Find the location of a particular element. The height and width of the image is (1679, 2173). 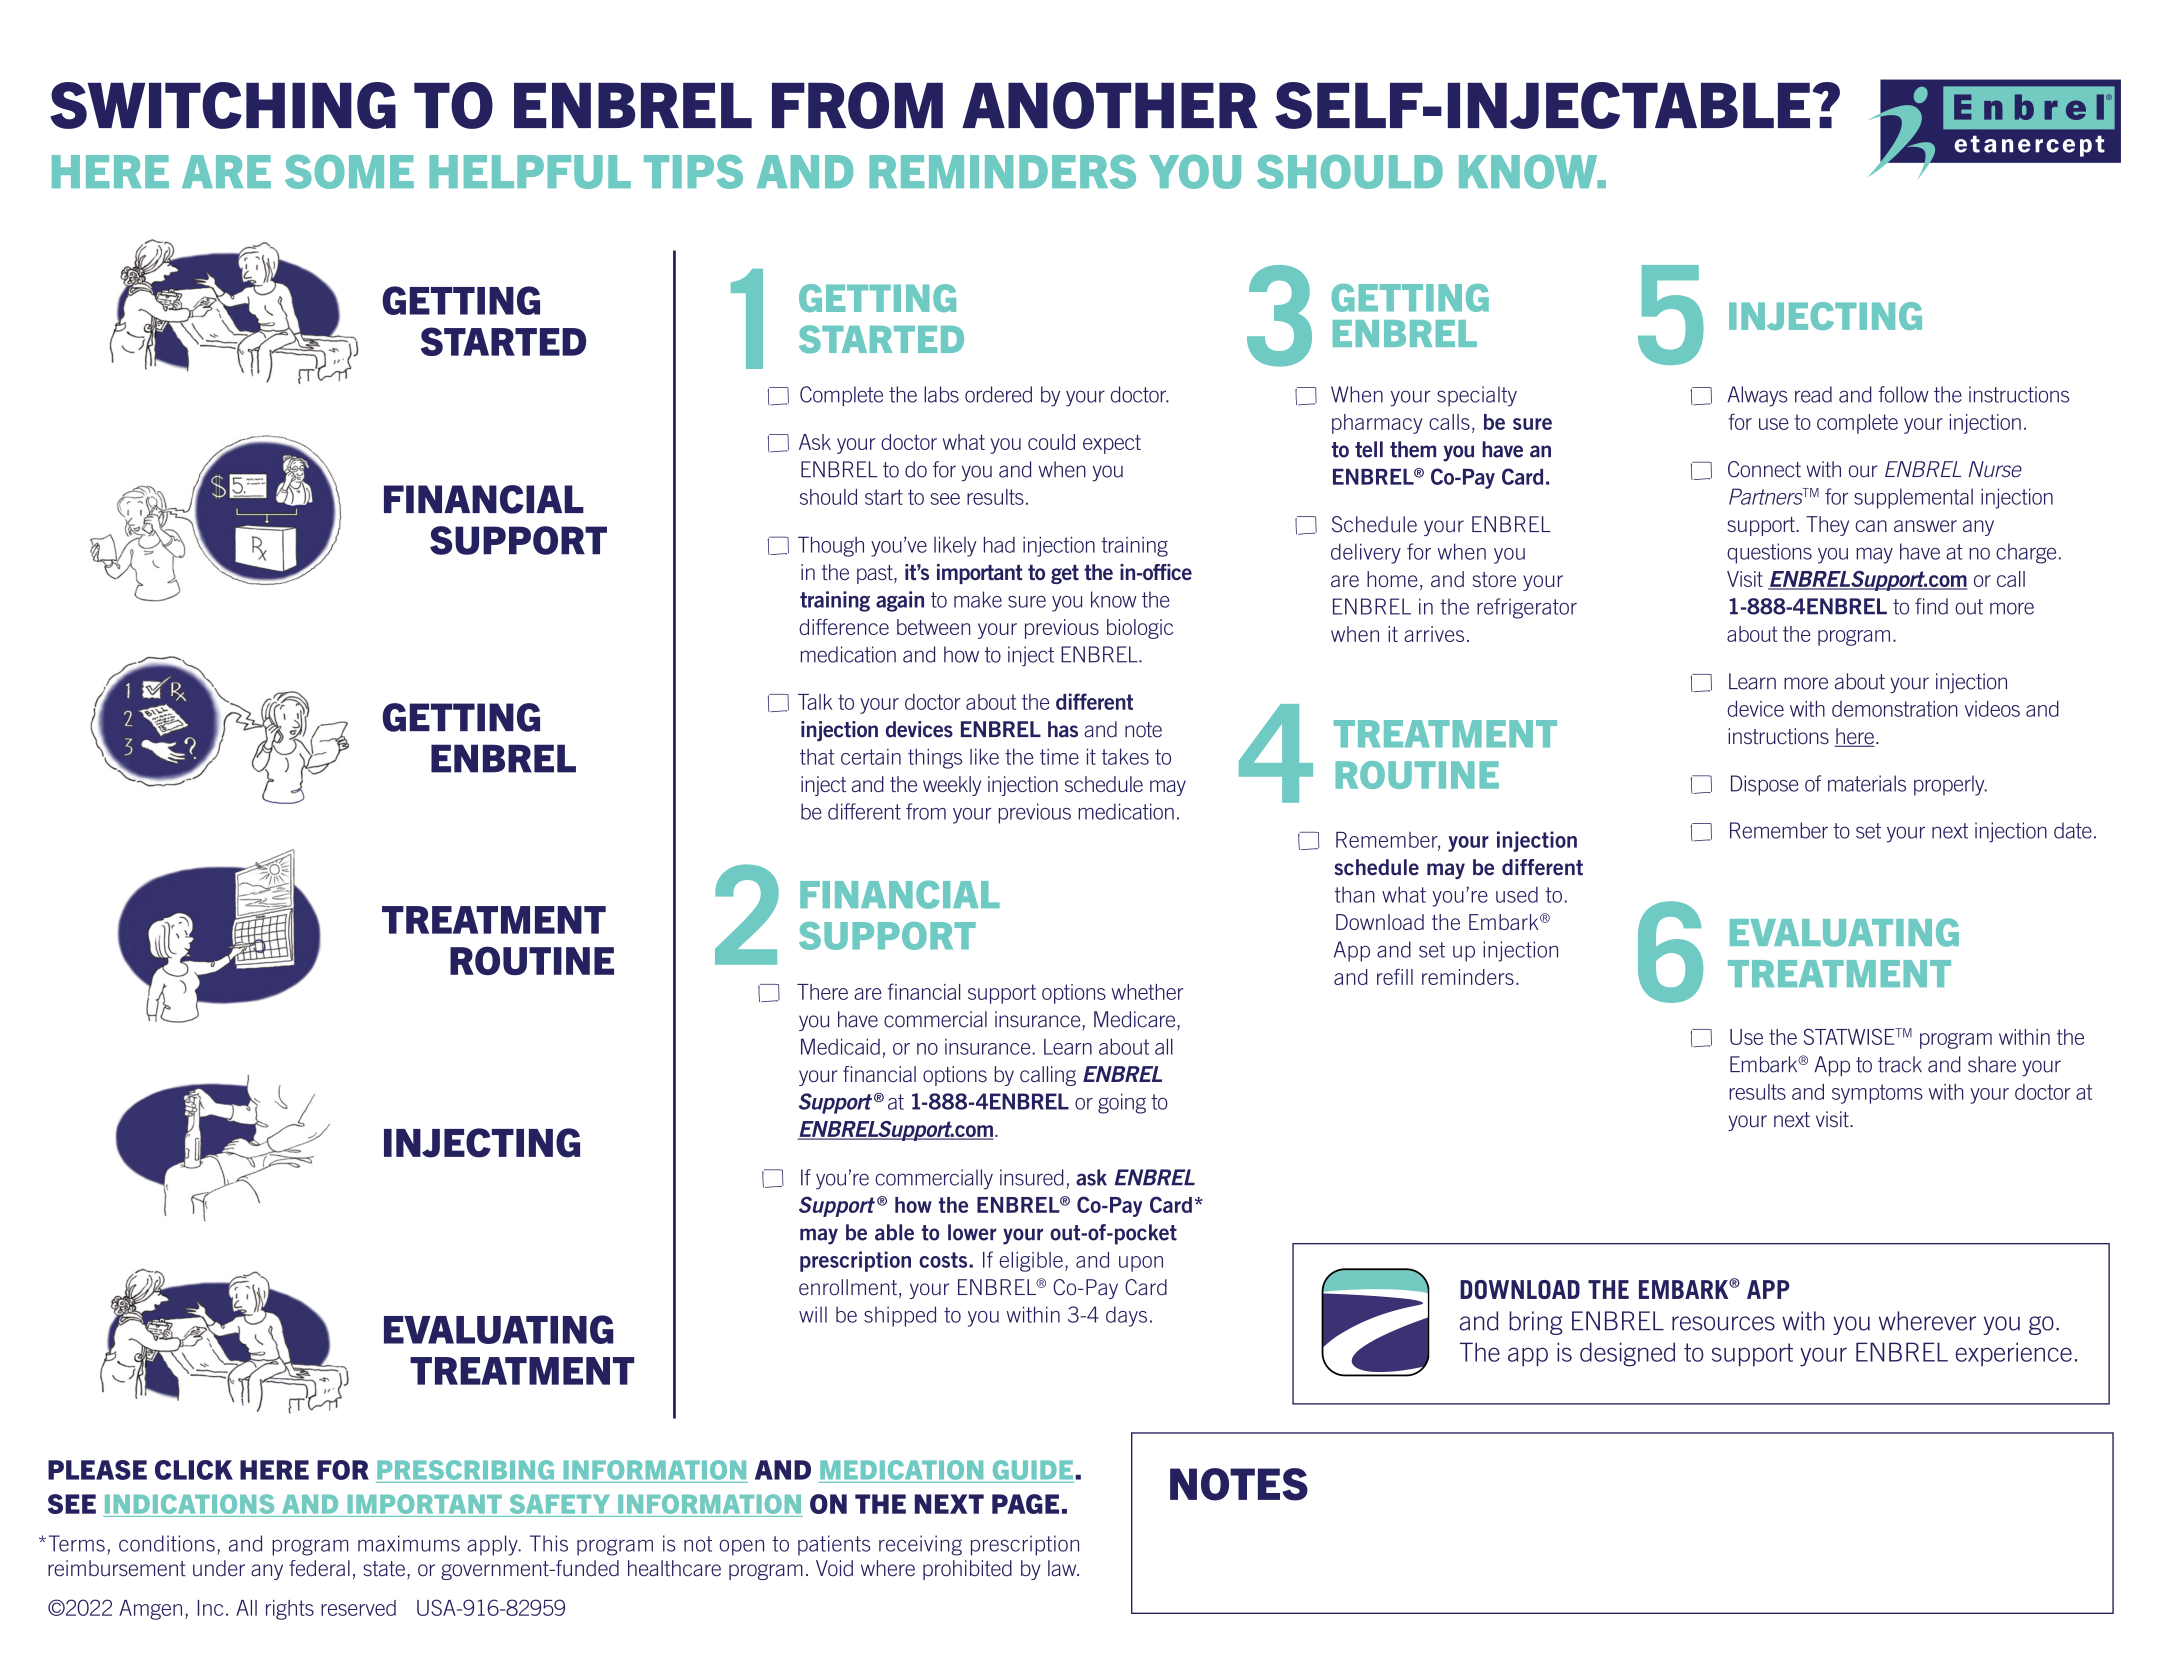

ANOTHER is located at coordinates (1110, 105).
